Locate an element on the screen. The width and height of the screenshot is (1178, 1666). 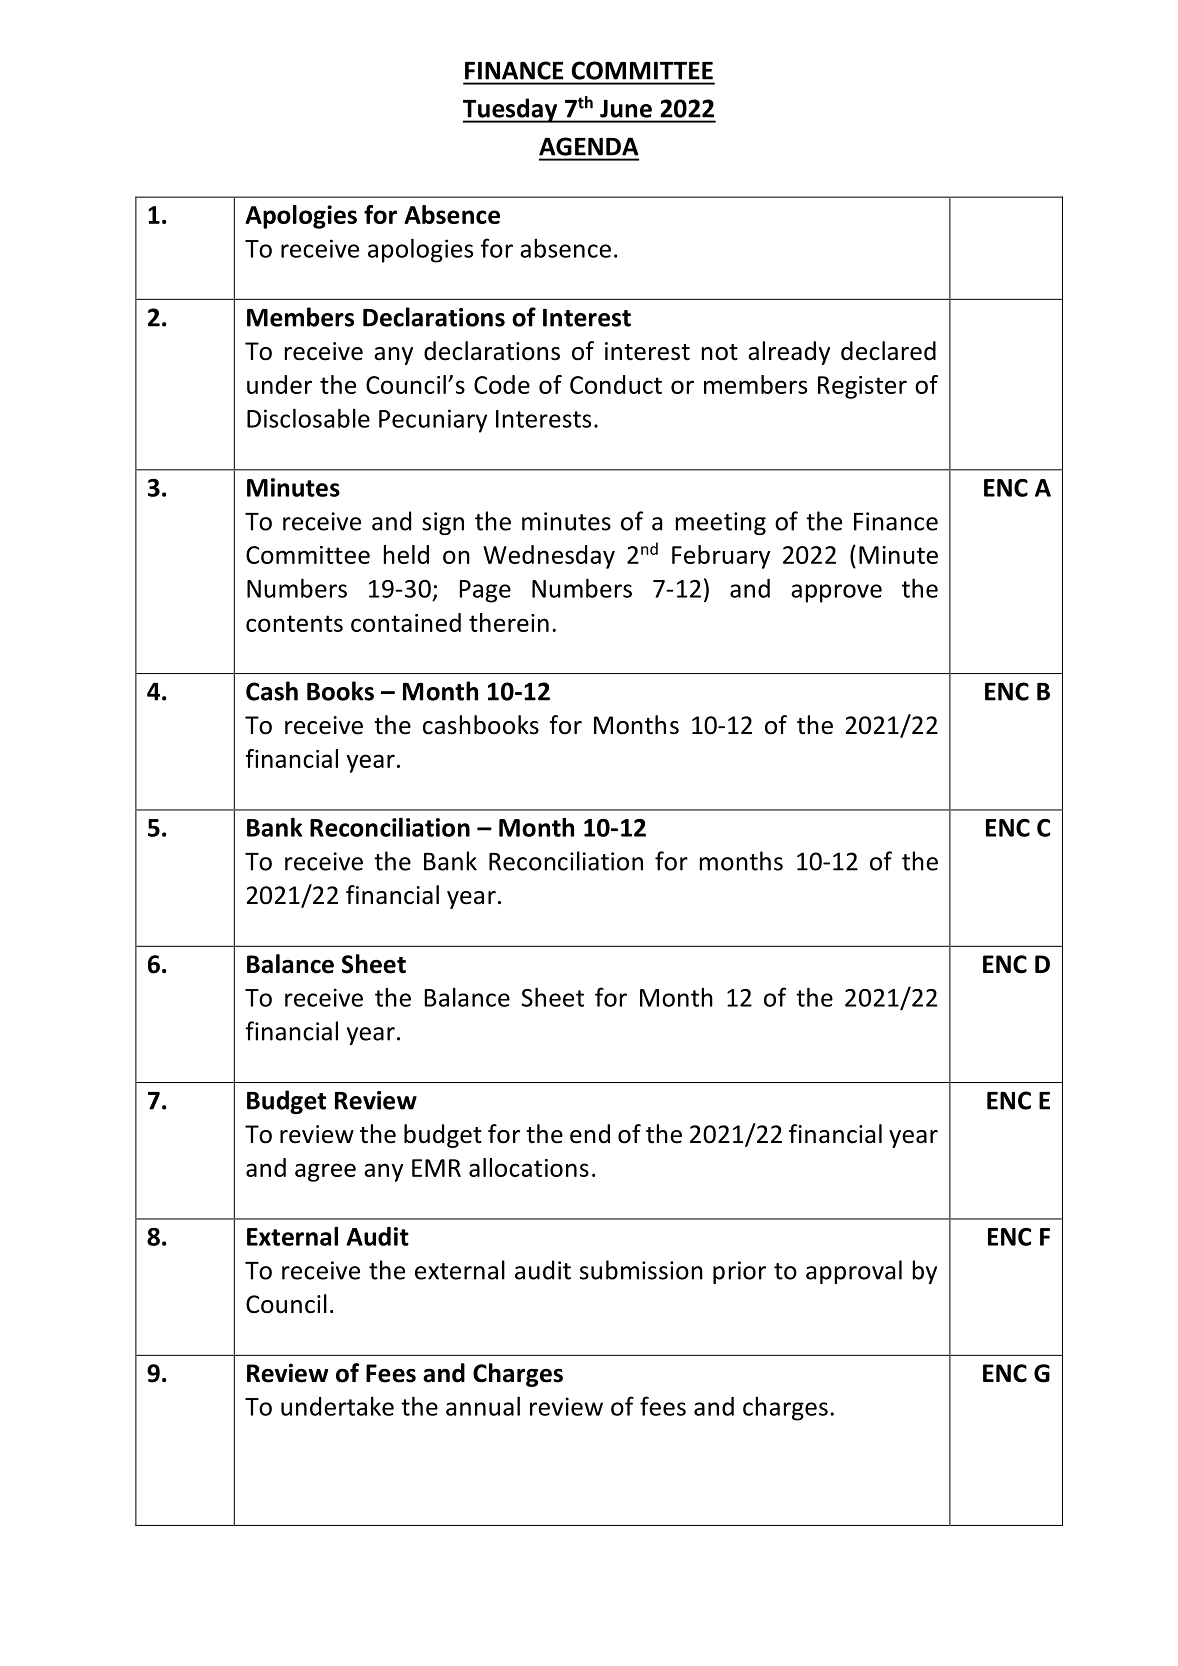
approve is located at coordinates (836, 593).
